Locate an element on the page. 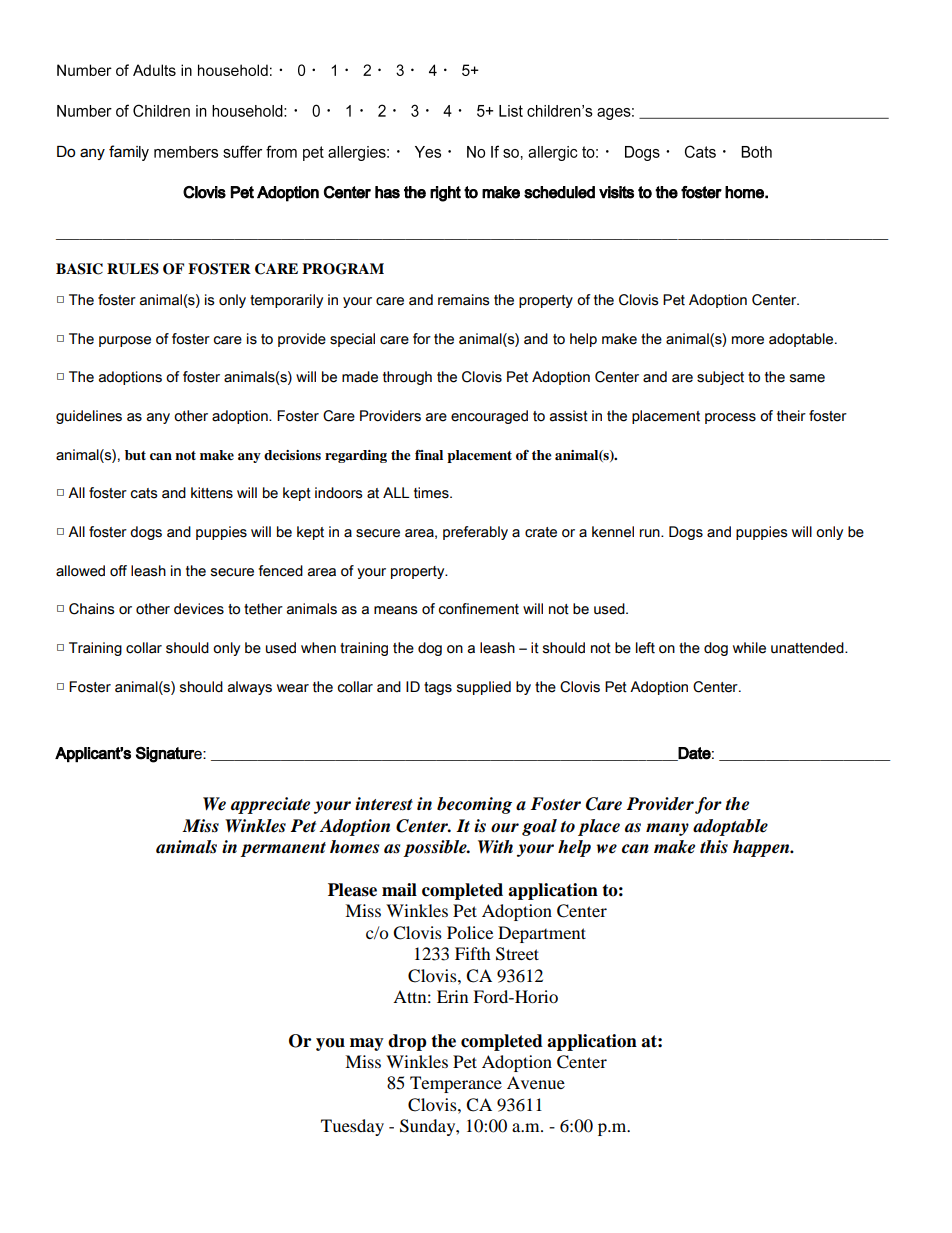  Signature is located at coordinates (170, 755).
